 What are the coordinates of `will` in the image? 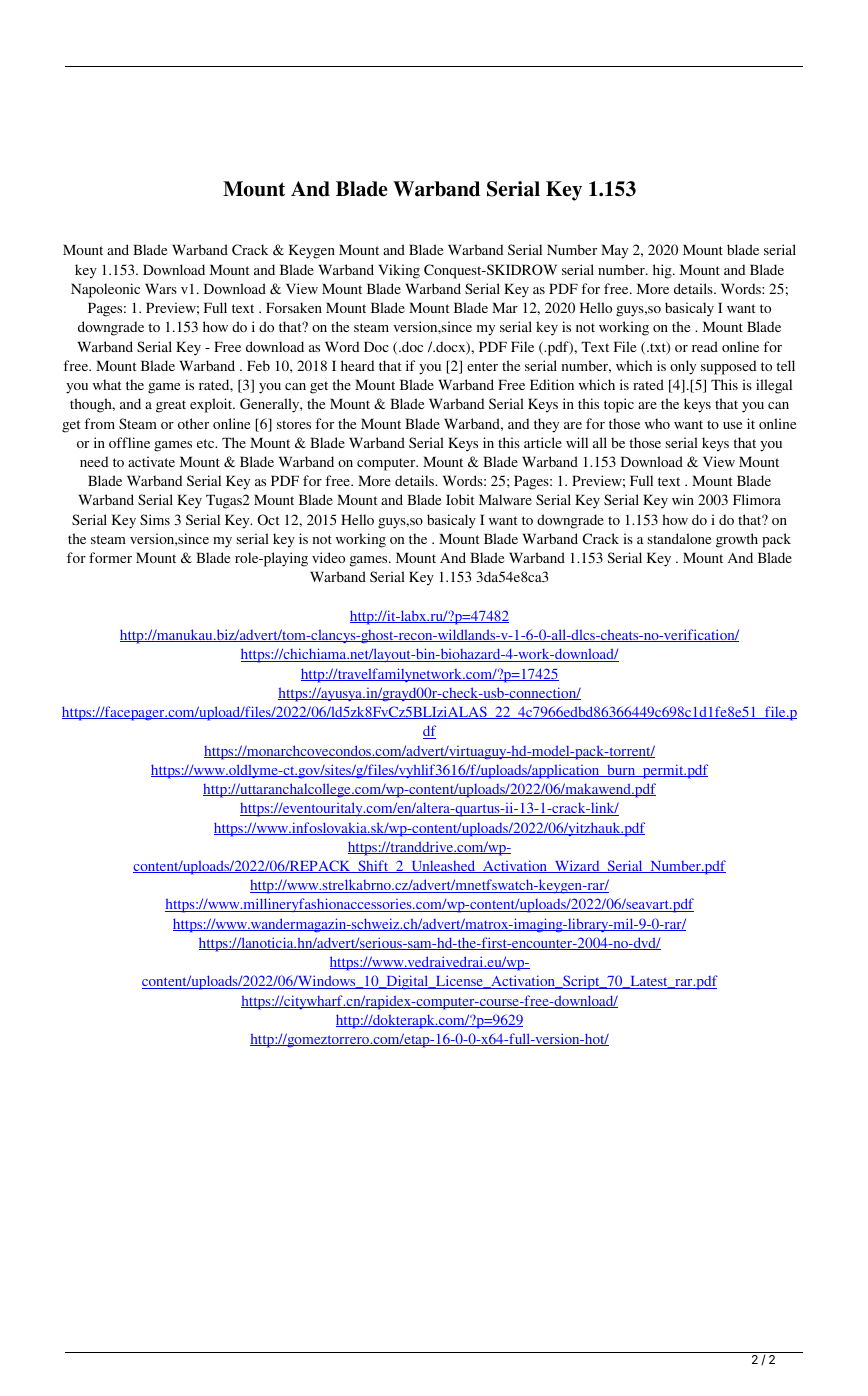 It's located at (577, 442).
